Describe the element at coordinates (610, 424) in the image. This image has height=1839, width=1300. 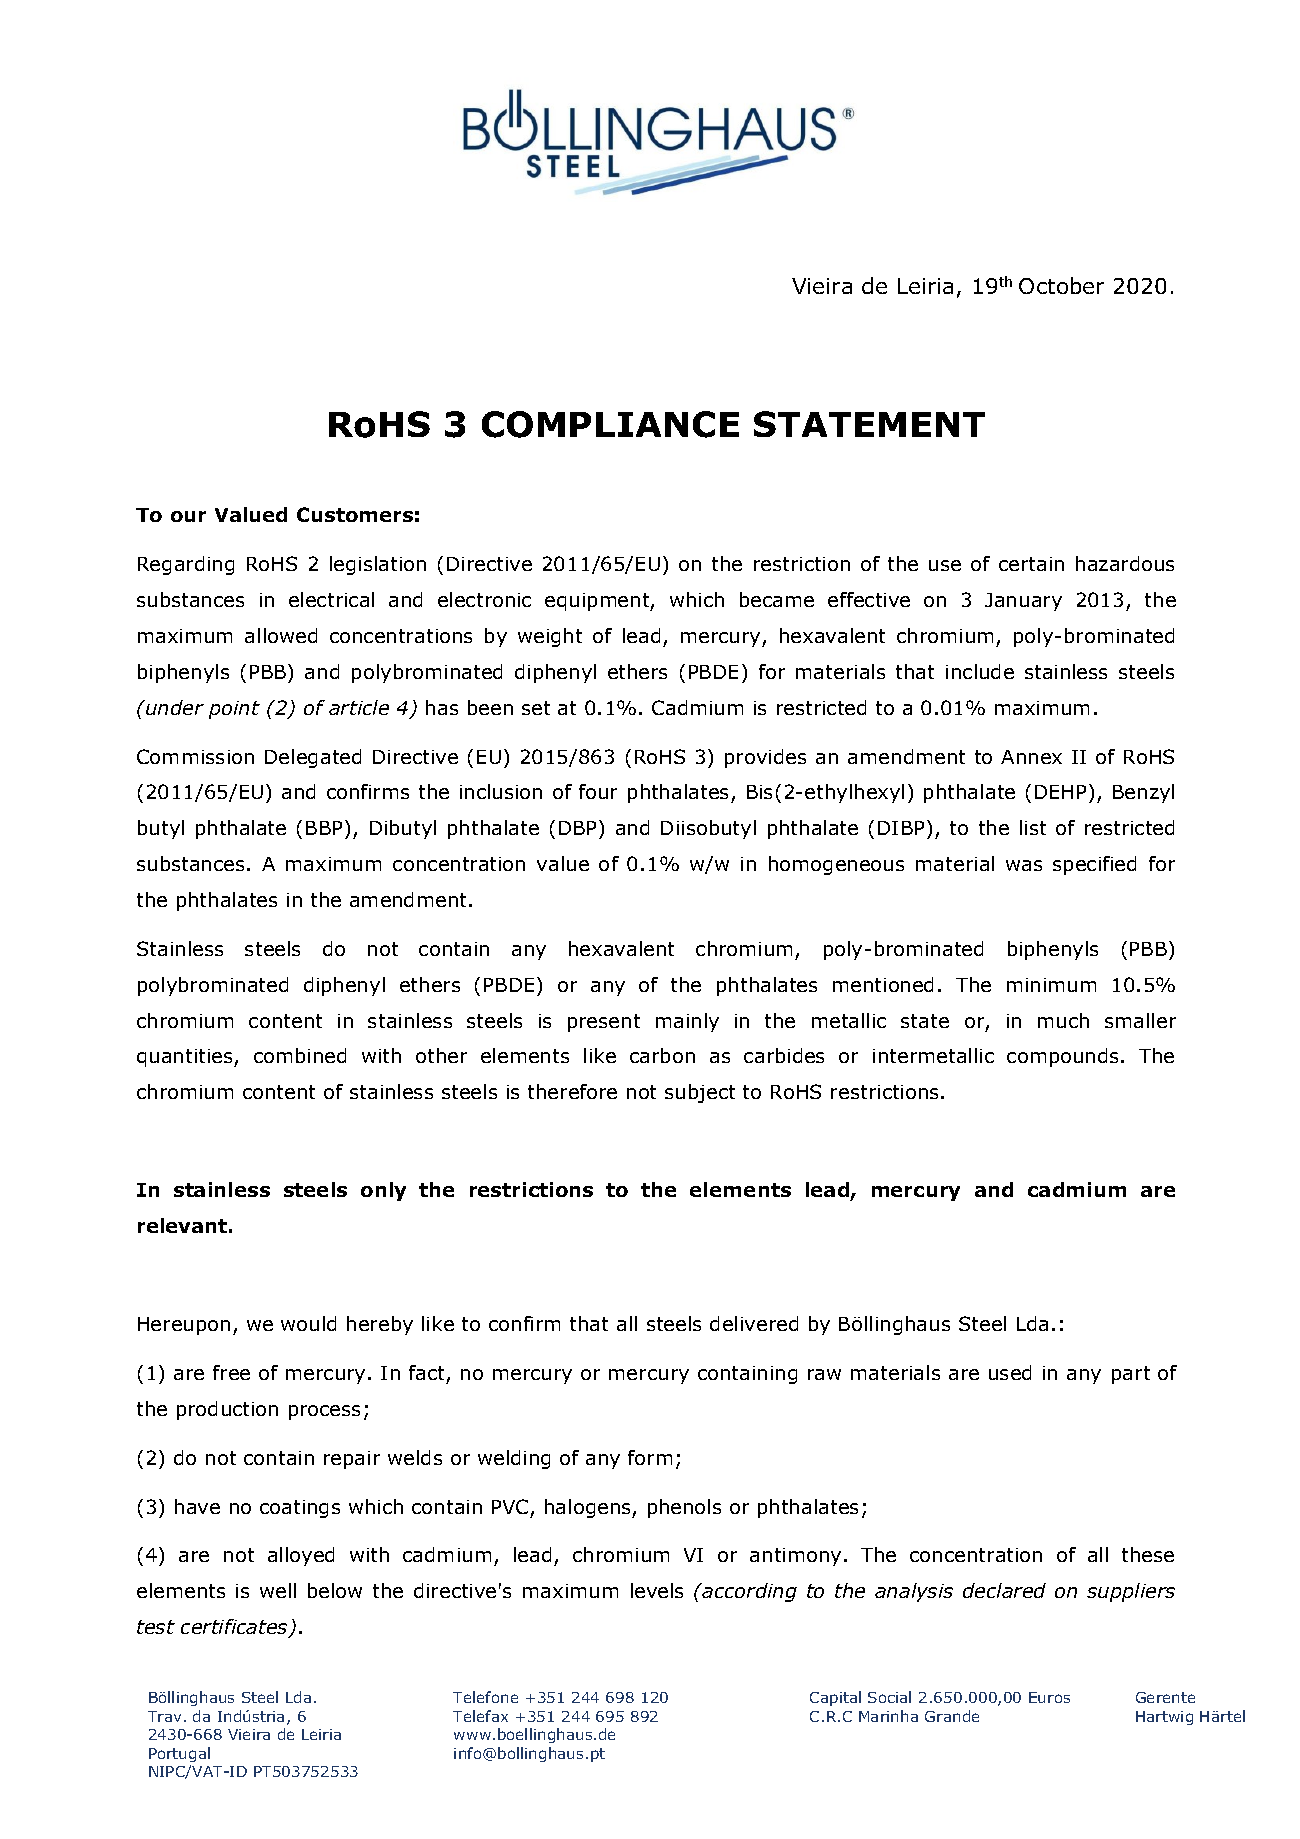
I see `COMPLIANCE` at that location.
